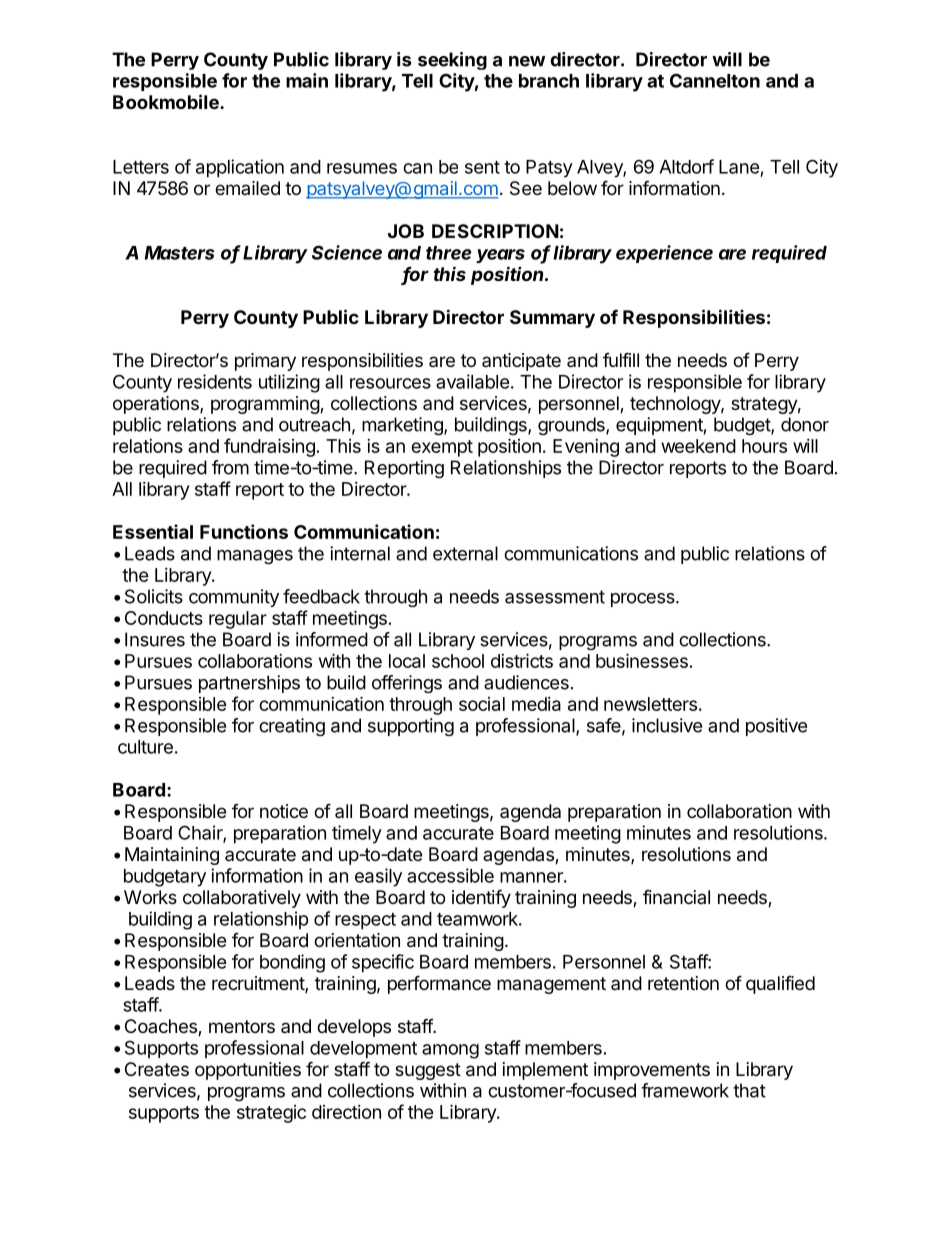 This screenshot has width=952, height=1233. I want to click on application, so click(240, 168).
